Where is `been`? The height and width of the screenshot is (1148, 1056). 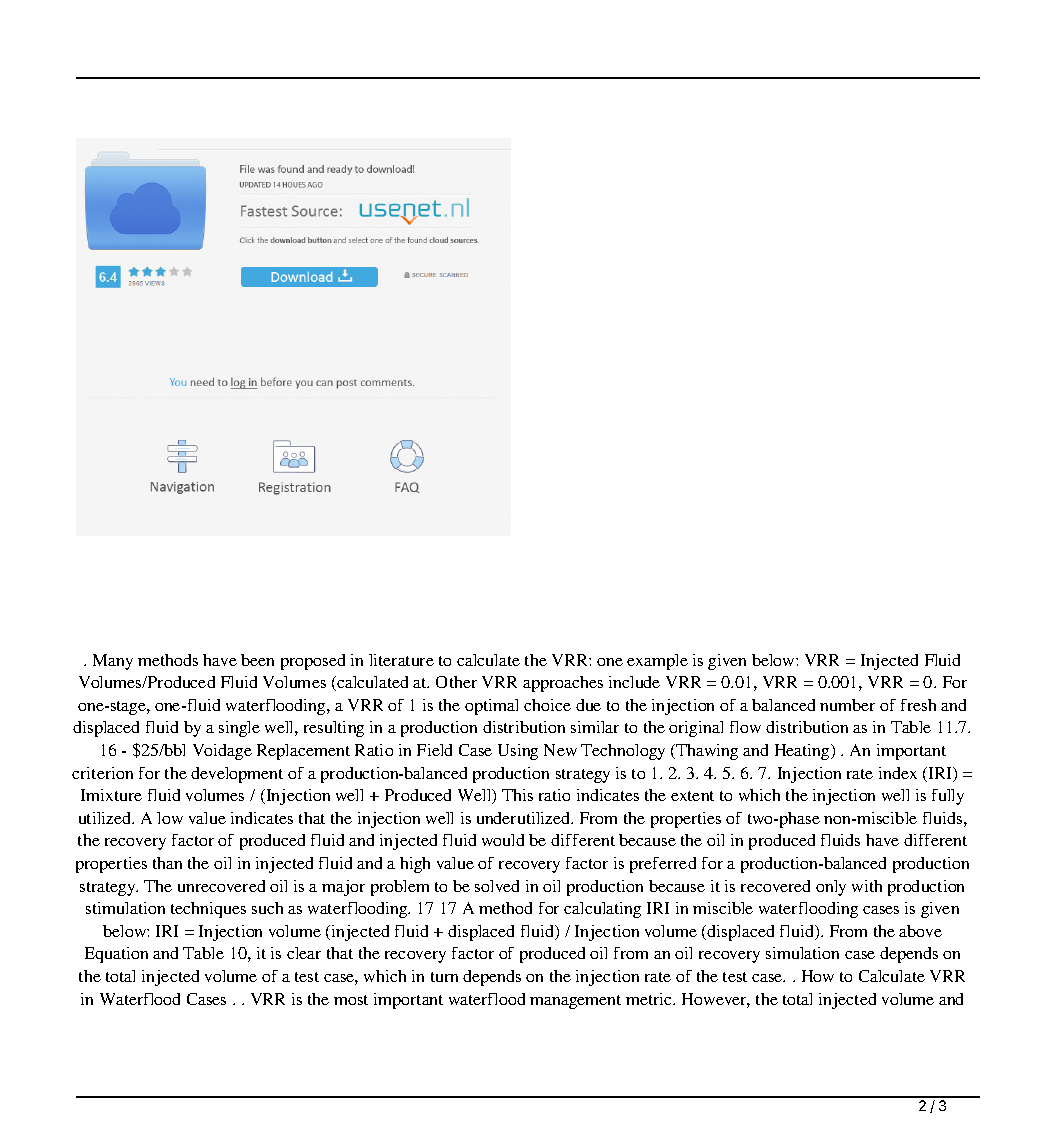 been is located at coordinates (257, 660).
